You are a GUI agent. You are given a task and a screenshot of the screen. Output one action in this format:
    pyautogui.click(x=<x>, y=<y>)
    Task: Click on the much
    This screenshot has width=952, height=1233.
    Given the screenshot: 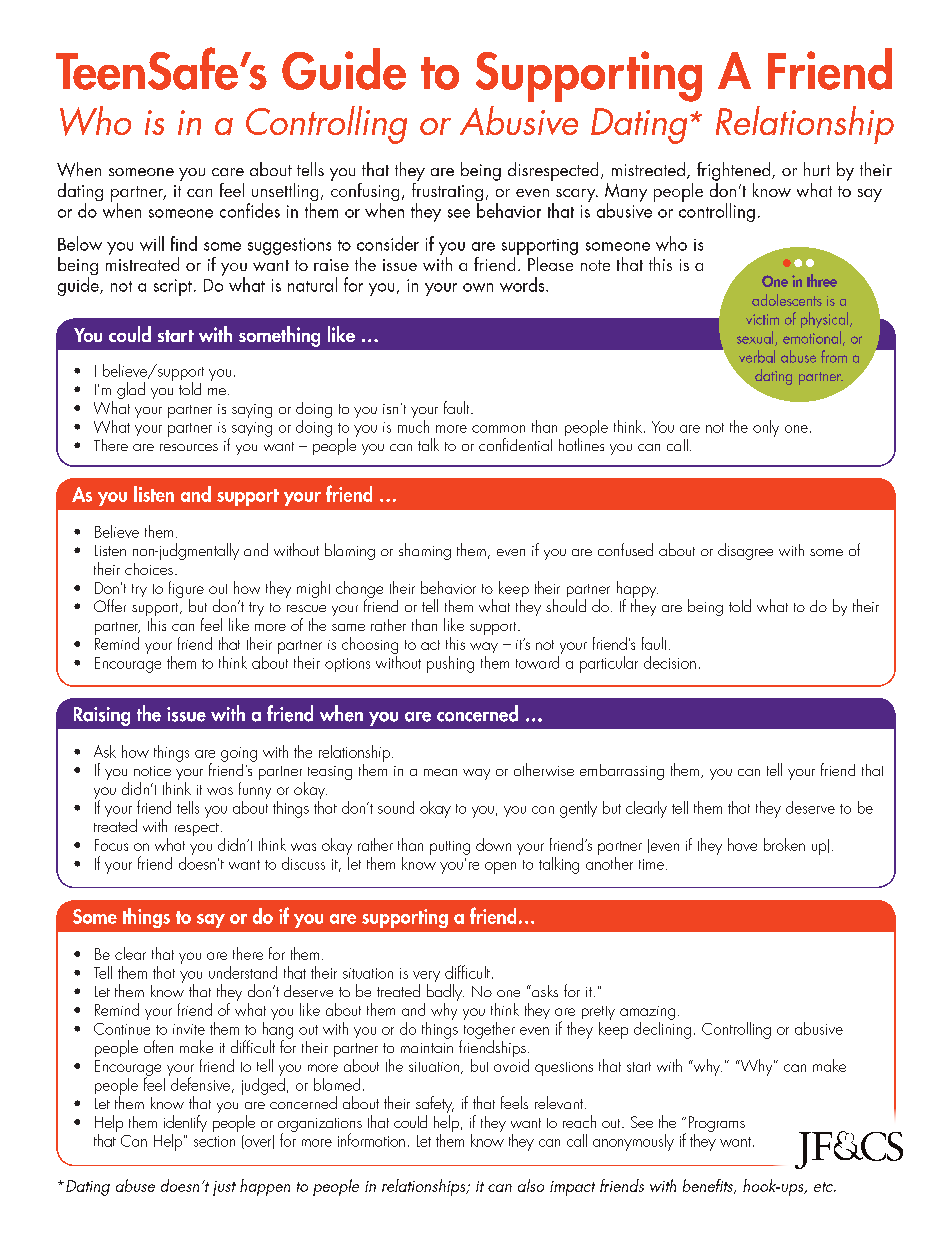 What is the action you would take?
    pyautogui.click(x=413, y=425)
